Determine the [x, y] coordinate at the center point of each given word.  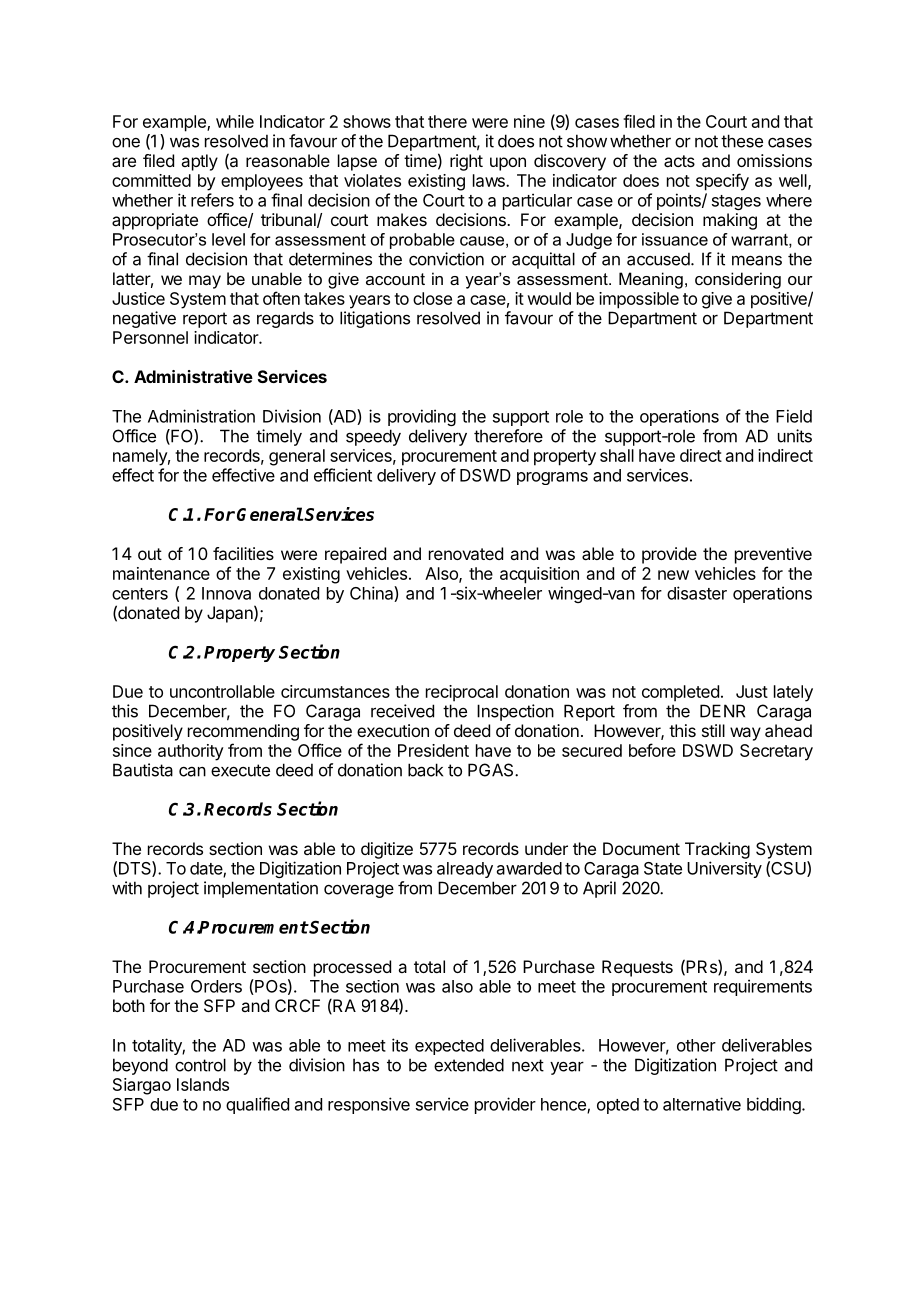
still [713, 730]
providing [422, 417]
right [466, 162]
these [742, 141]
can [192, 771]
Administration [201, 416]
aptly [199, 162]
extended [469, 1065]
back [425, 770]
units [795, 436]
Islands [203, 1084]
